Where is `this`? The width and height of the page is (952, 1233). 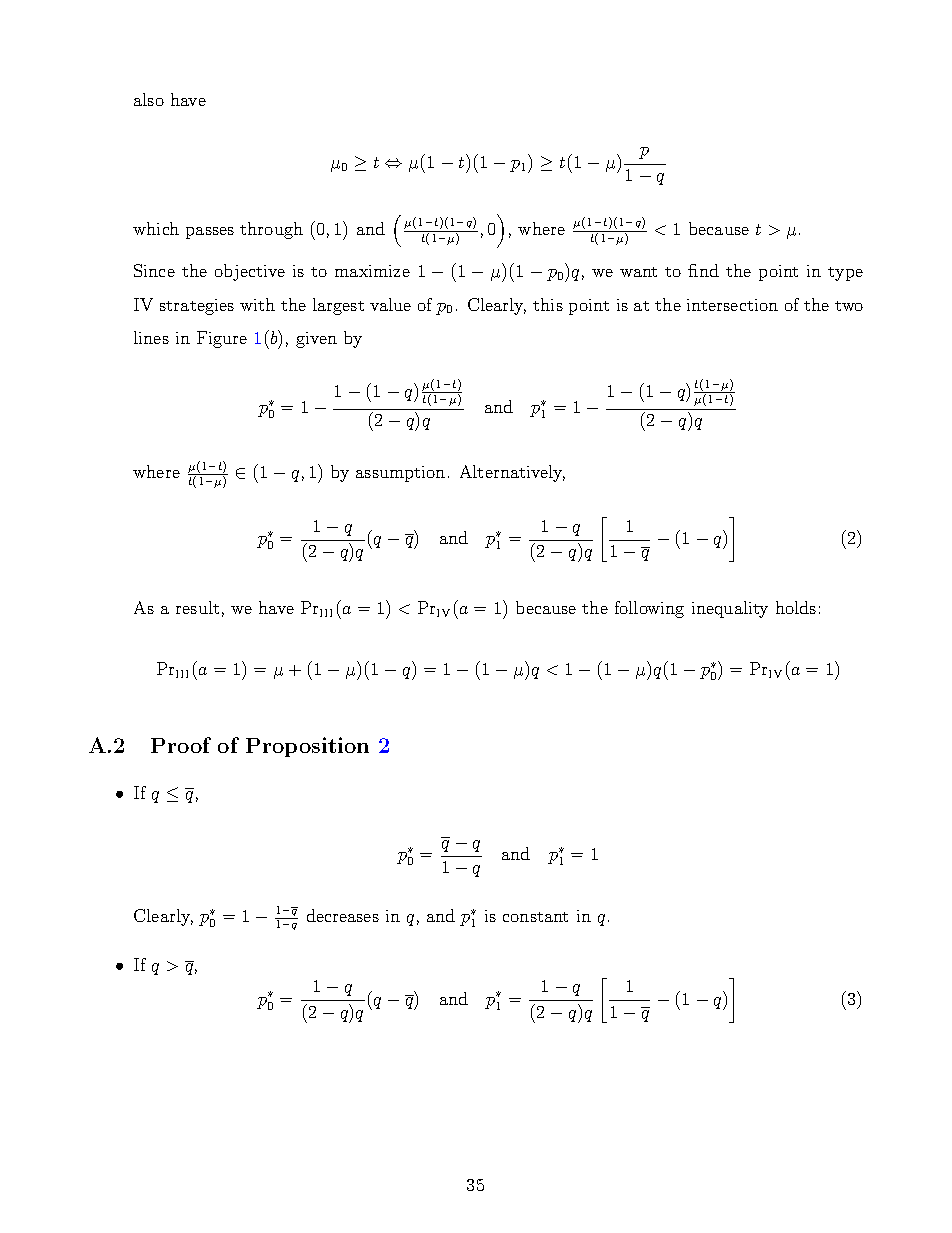
this is located at coordinates (548, 304).
